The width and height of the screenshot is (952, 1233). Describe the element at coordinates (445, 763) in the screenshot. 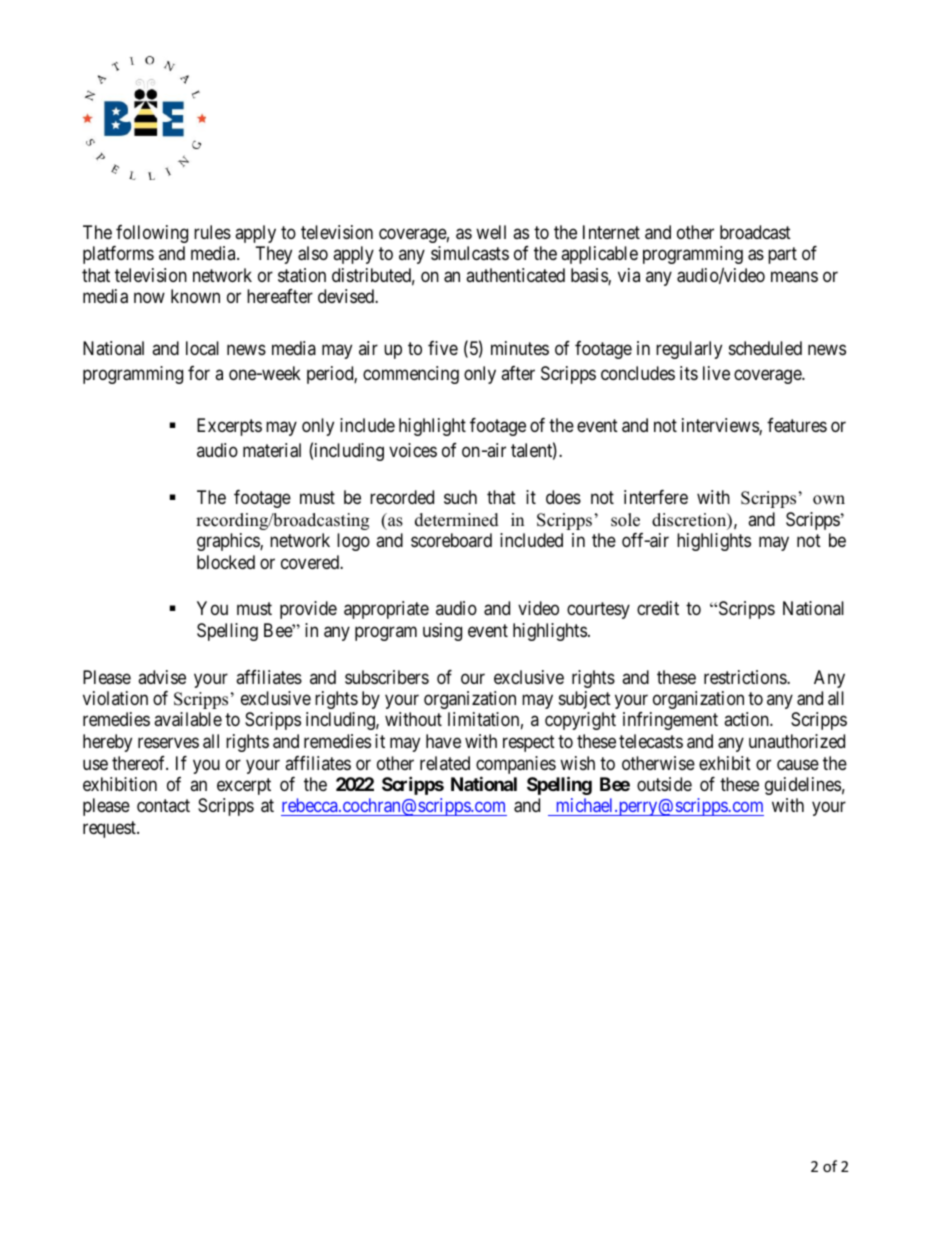

I see `related` at that location.
